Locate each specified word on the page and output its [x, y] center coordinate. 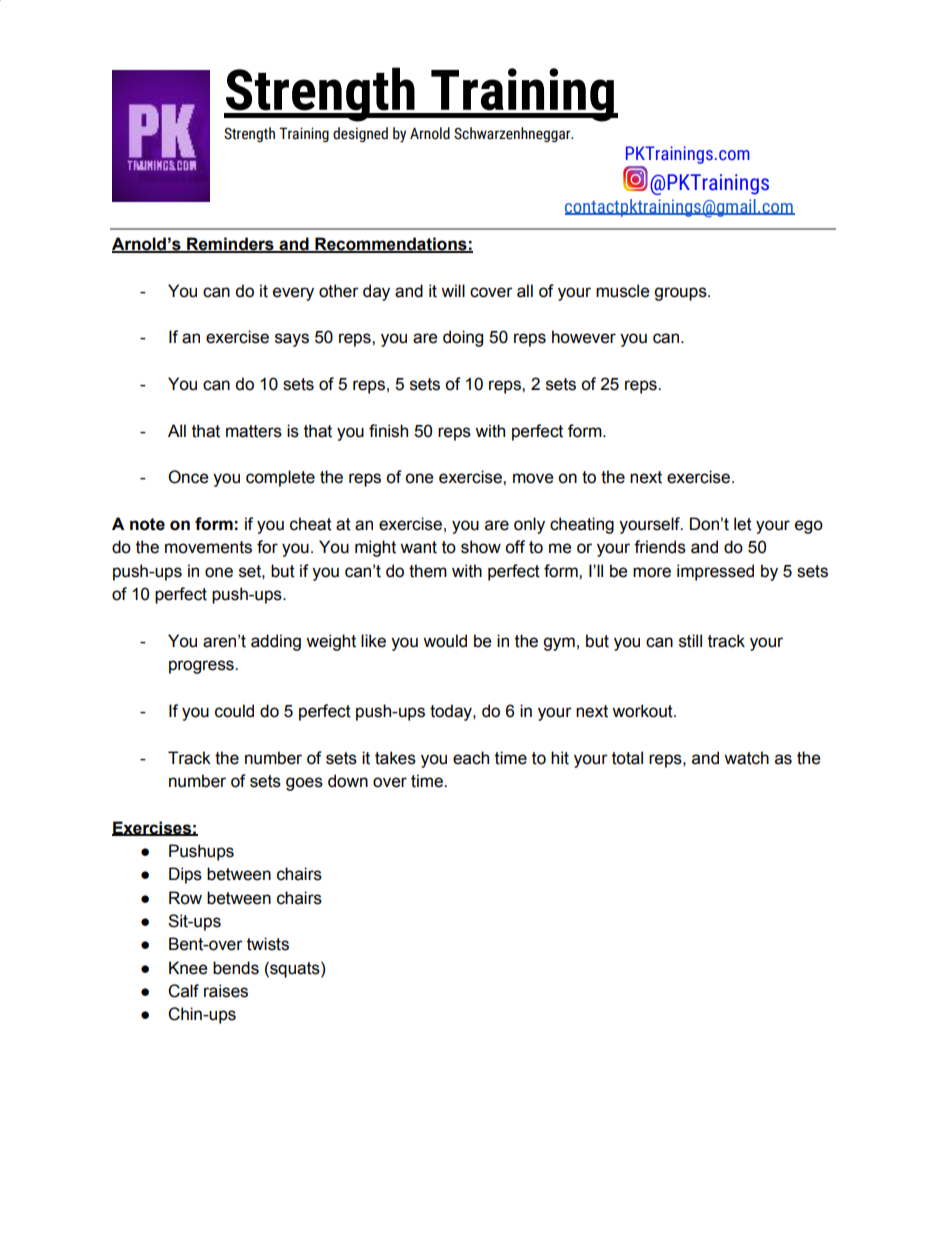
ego [809, 527]
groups [681, 294]
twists [268, 944]
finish [388, 431]
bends [236, 968]
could [234, 711]
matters [254, 431]
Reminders [230, 245]
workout [643, 711]
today [452, 712]
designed [360, 134]
